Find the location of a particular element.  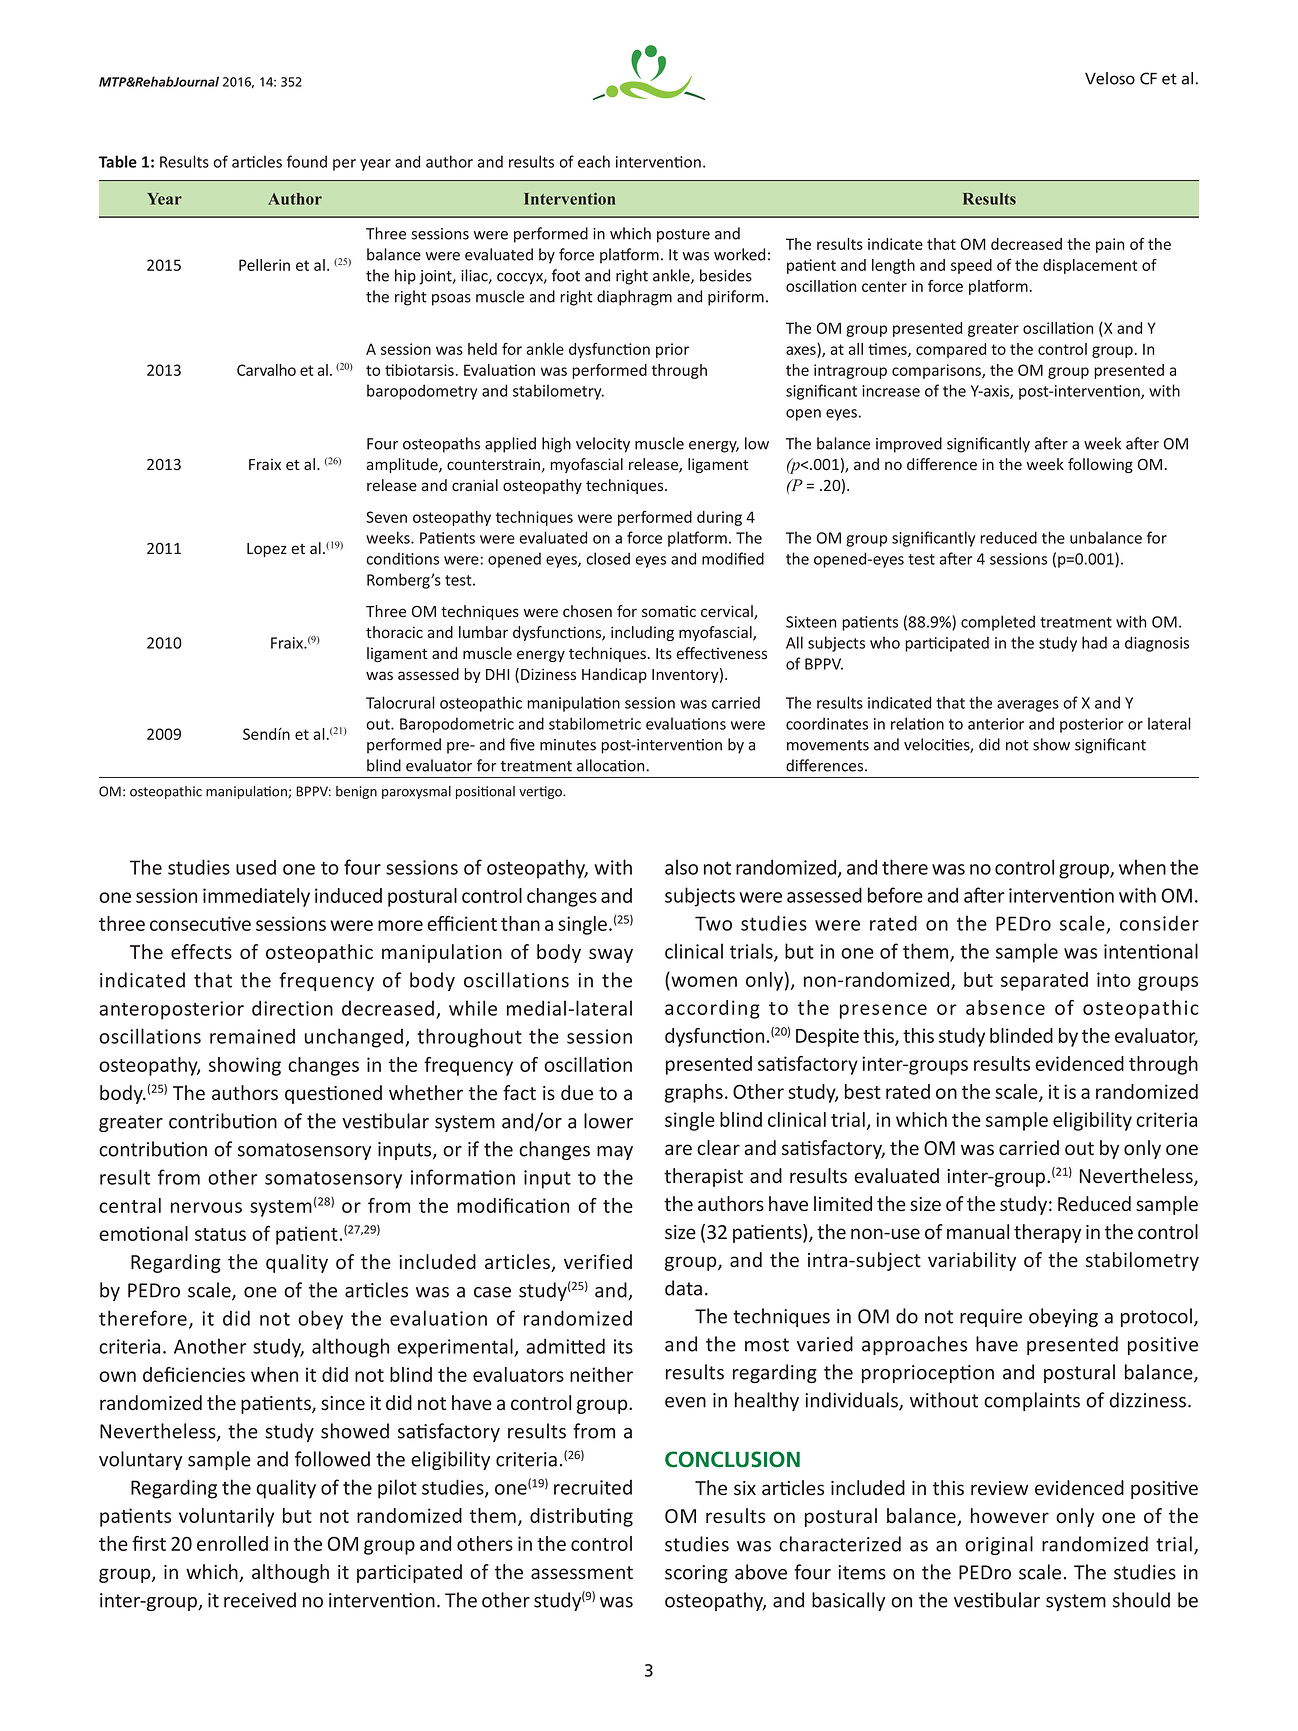

found is located at coordinates (307, 161).
